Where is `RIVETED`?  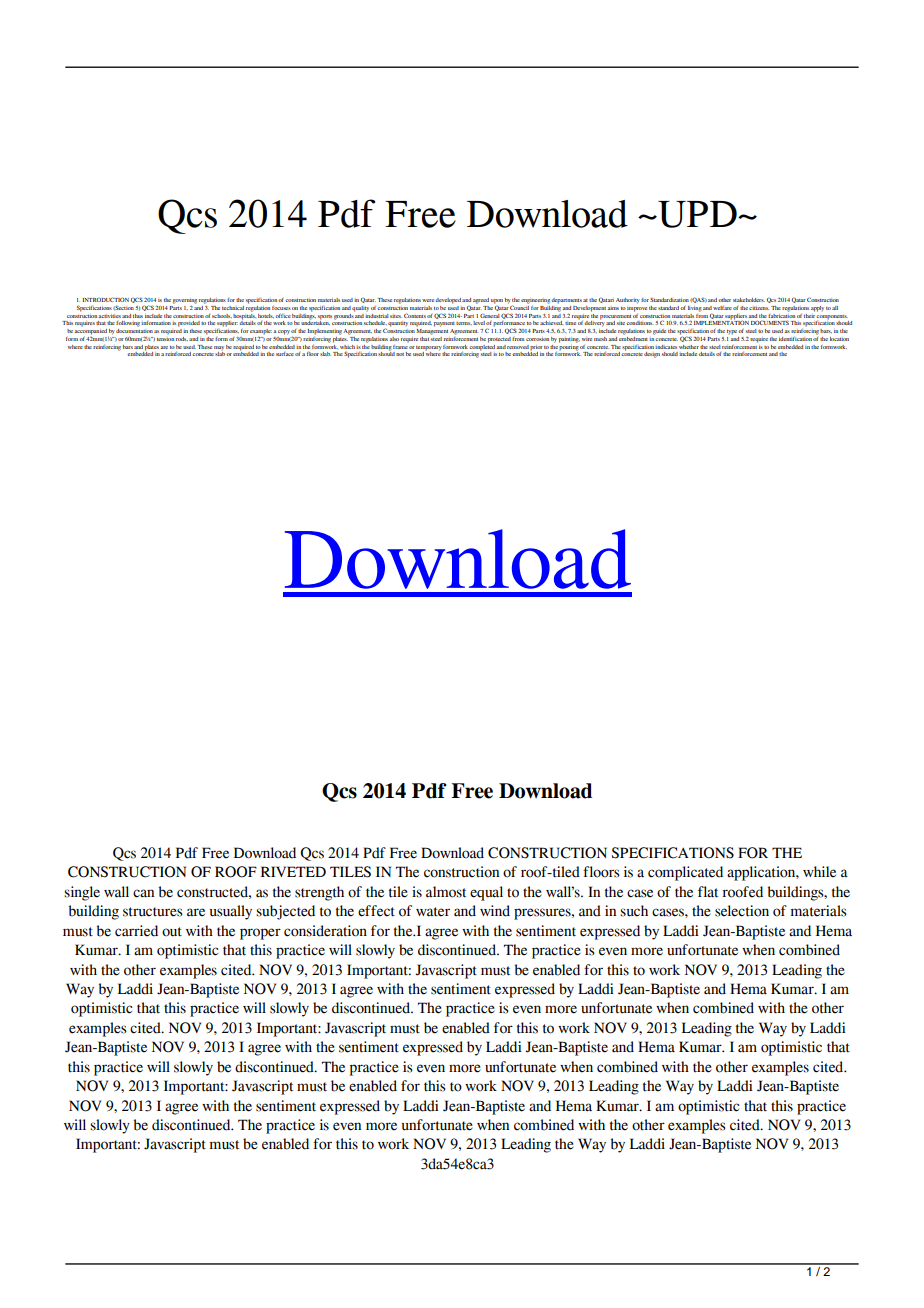
RIVETED is located at coordinates (293, 871).
